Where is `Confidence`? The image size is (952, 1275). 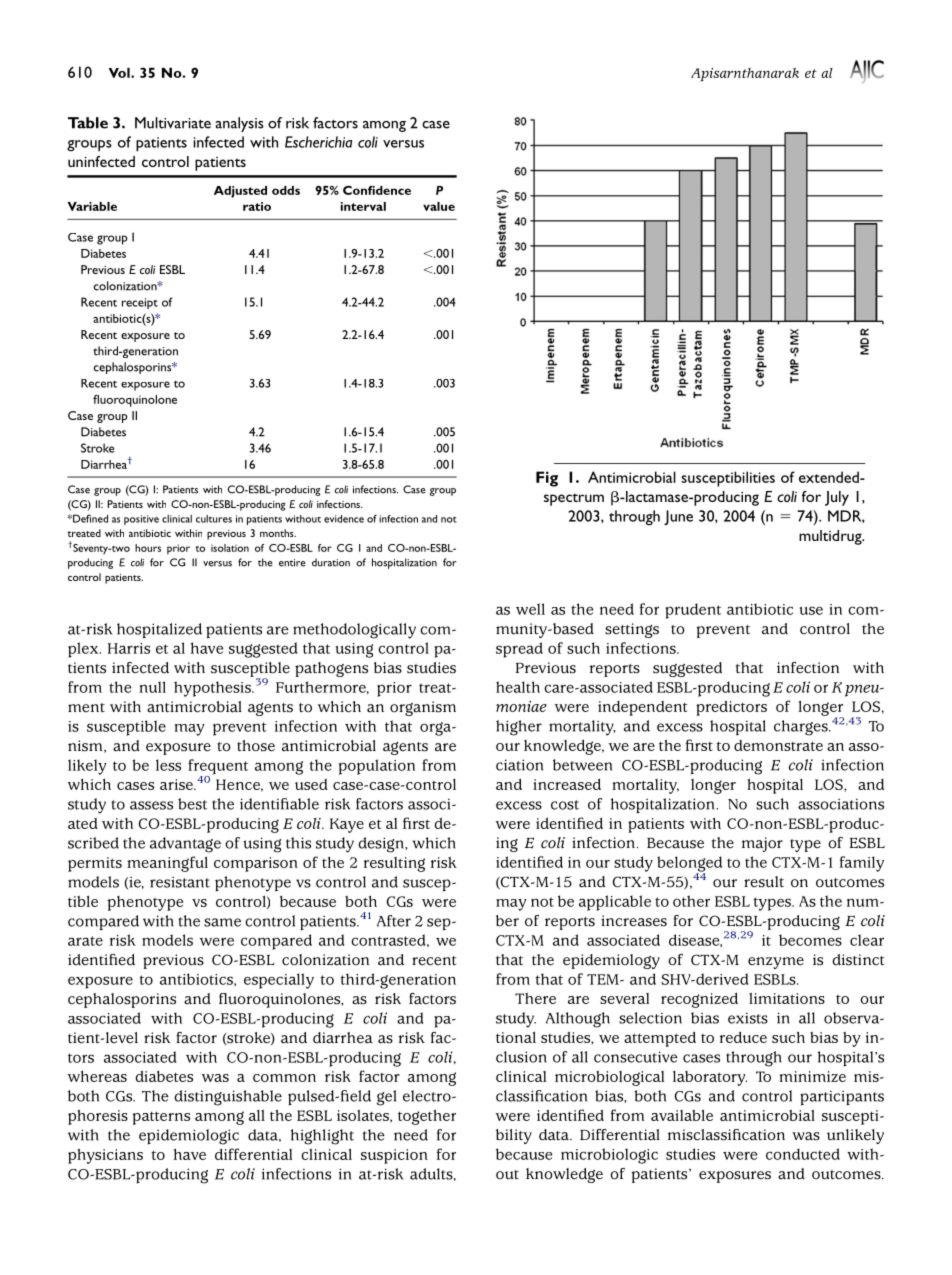
Confidence is located at coordinates (377, 190).
